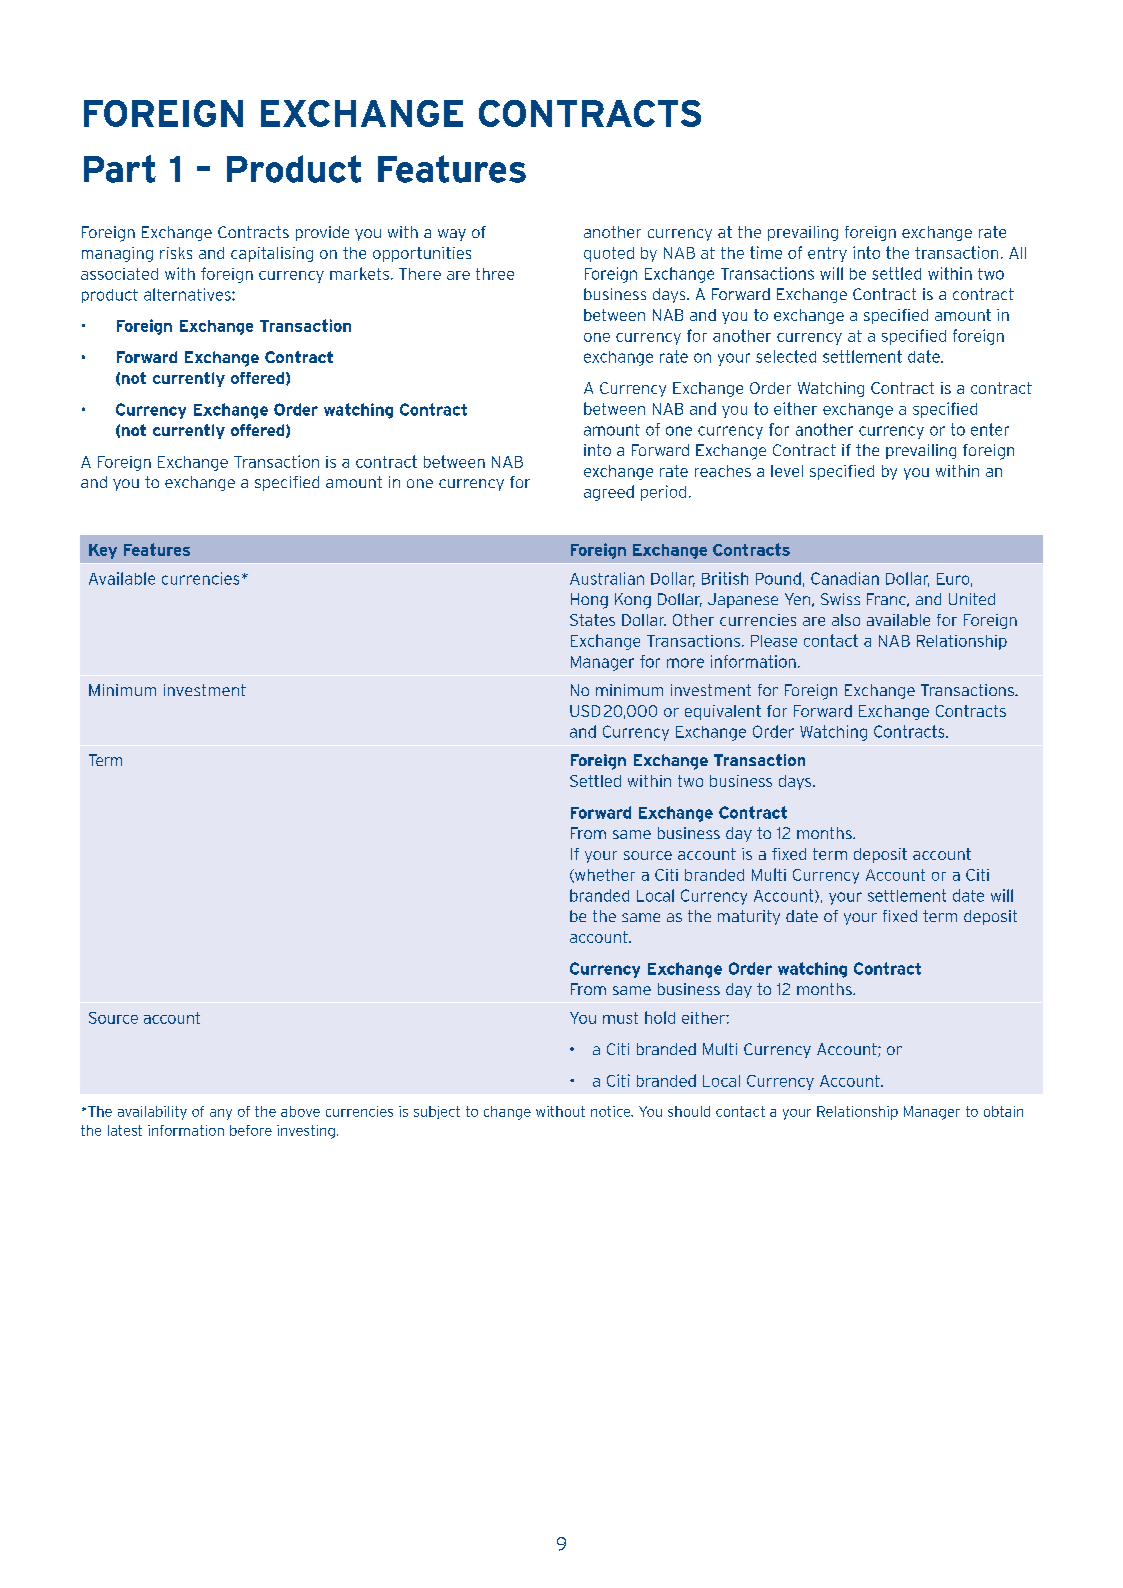 The image size is (1123, 1588). Describe the element at coordinates (827, 254) in the document. I see `entry` at that location.
